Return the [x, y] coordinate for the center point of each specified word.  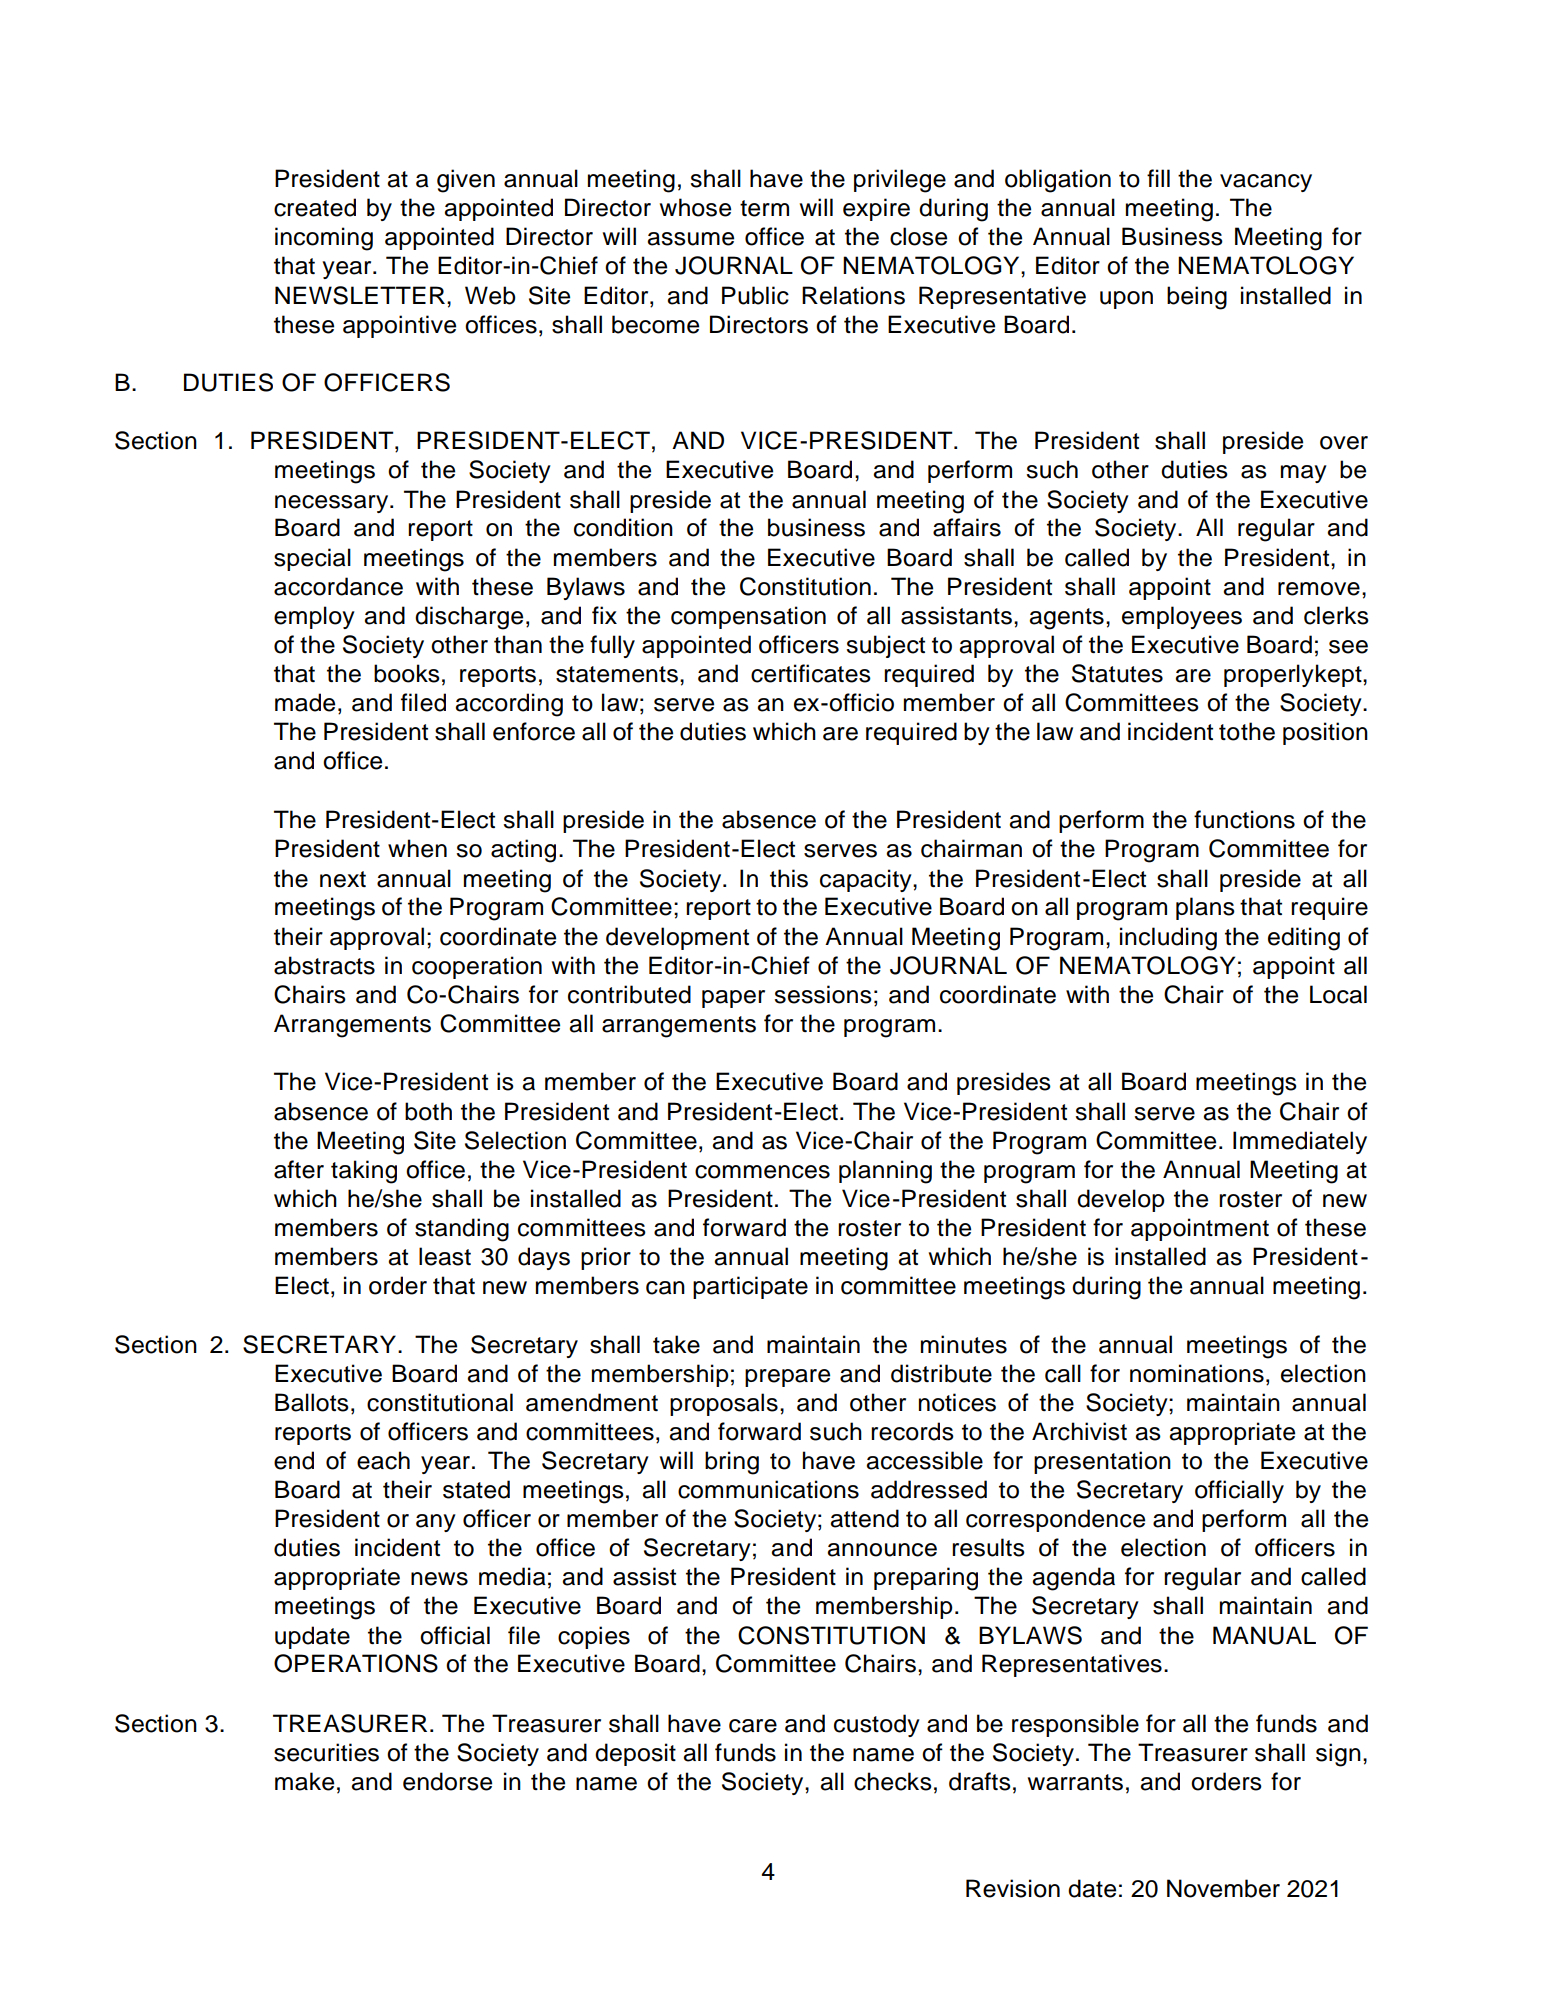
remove [1319, 589]
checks [893, 1781]
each [383, 1460]
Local [1338, 994]
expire [876, 209]
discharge [469, 618]
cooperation [477, 967]
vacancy [1266, 183]
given [466, 181]
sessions [823, 994]
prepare [787, 1378]
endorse [447, 1781]
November [1223, 1888]
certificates [811, 673]
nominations [1197, 1373]
